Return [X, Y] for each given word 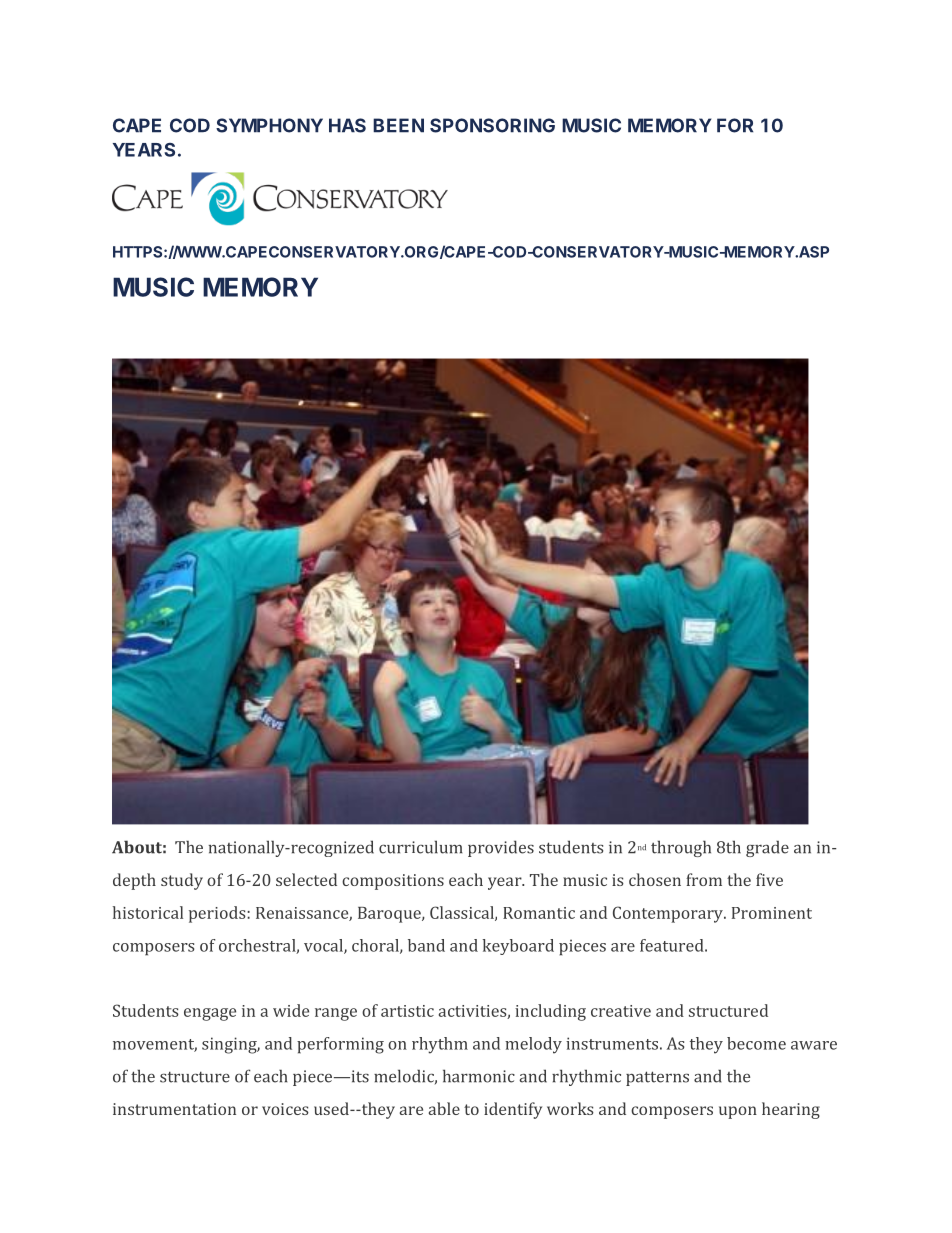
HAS [347, 125]
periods [218, 914]
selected [306, 879]
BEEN [398, 125]
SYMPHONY [269, 125]
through [681, 848]
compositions [393, 882]
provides [501, 848]
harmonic [479, 1076]
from [704, 879]
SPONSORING [492, 125]
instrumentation [174, 1109]
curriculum [421, 847]
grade [767, 848]
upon [738, 1112]
